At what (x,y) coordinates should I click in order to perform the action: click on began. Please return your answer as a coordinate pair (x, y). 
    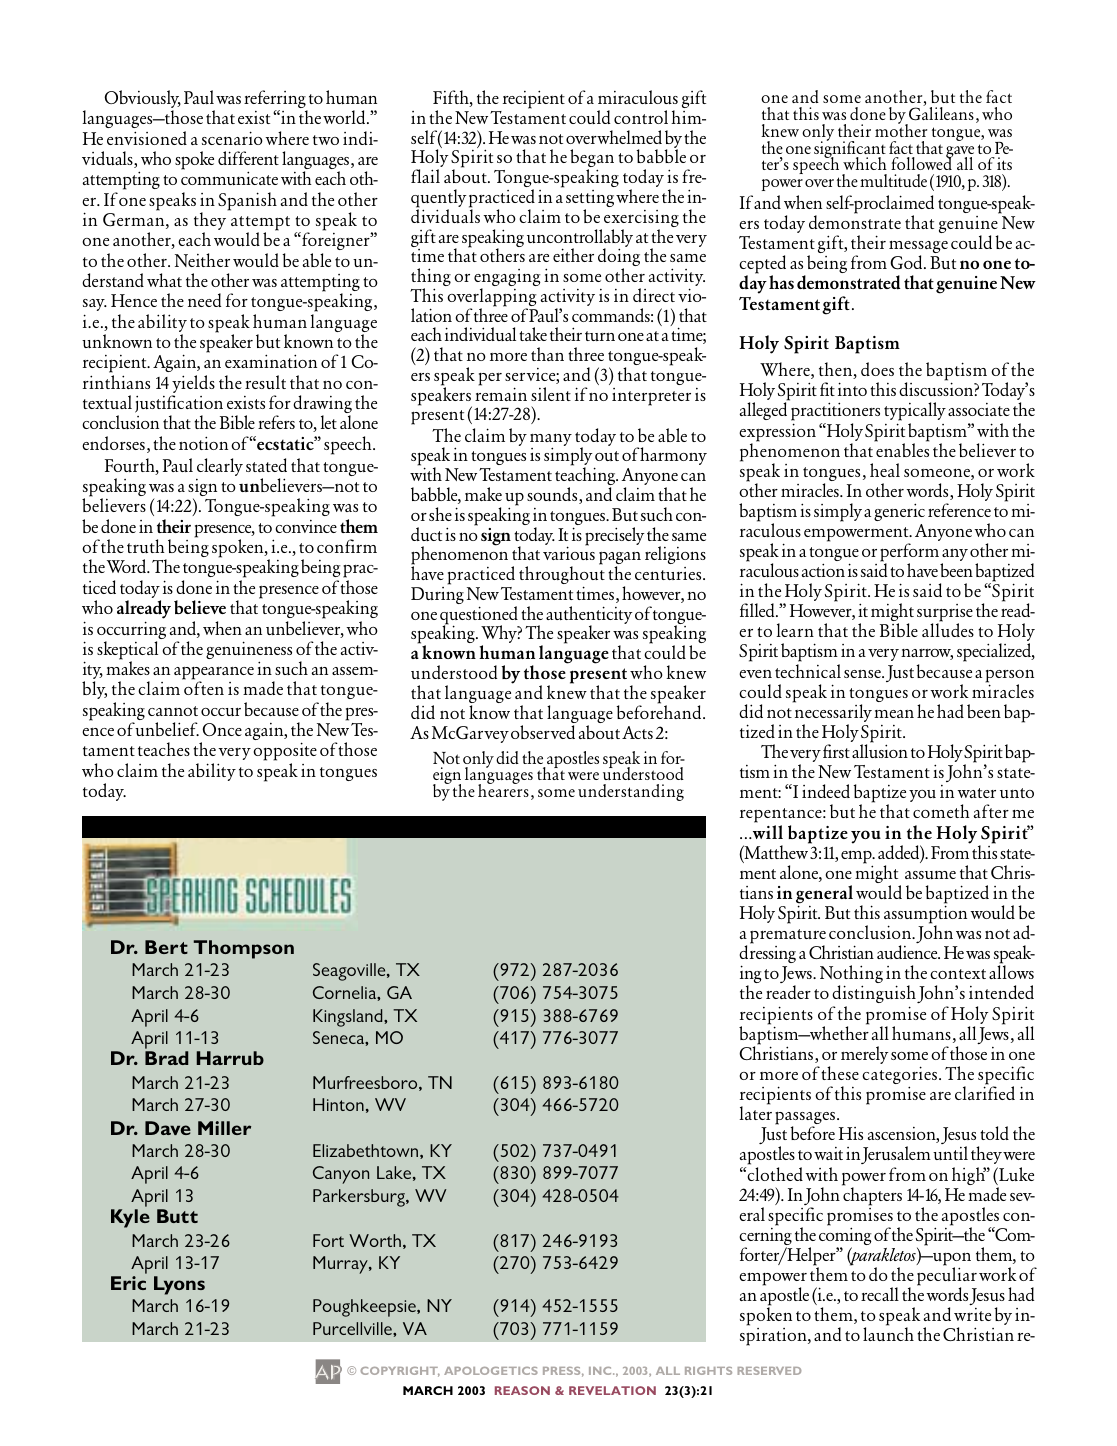
    Looking at the image, I should click on (592, 160).
